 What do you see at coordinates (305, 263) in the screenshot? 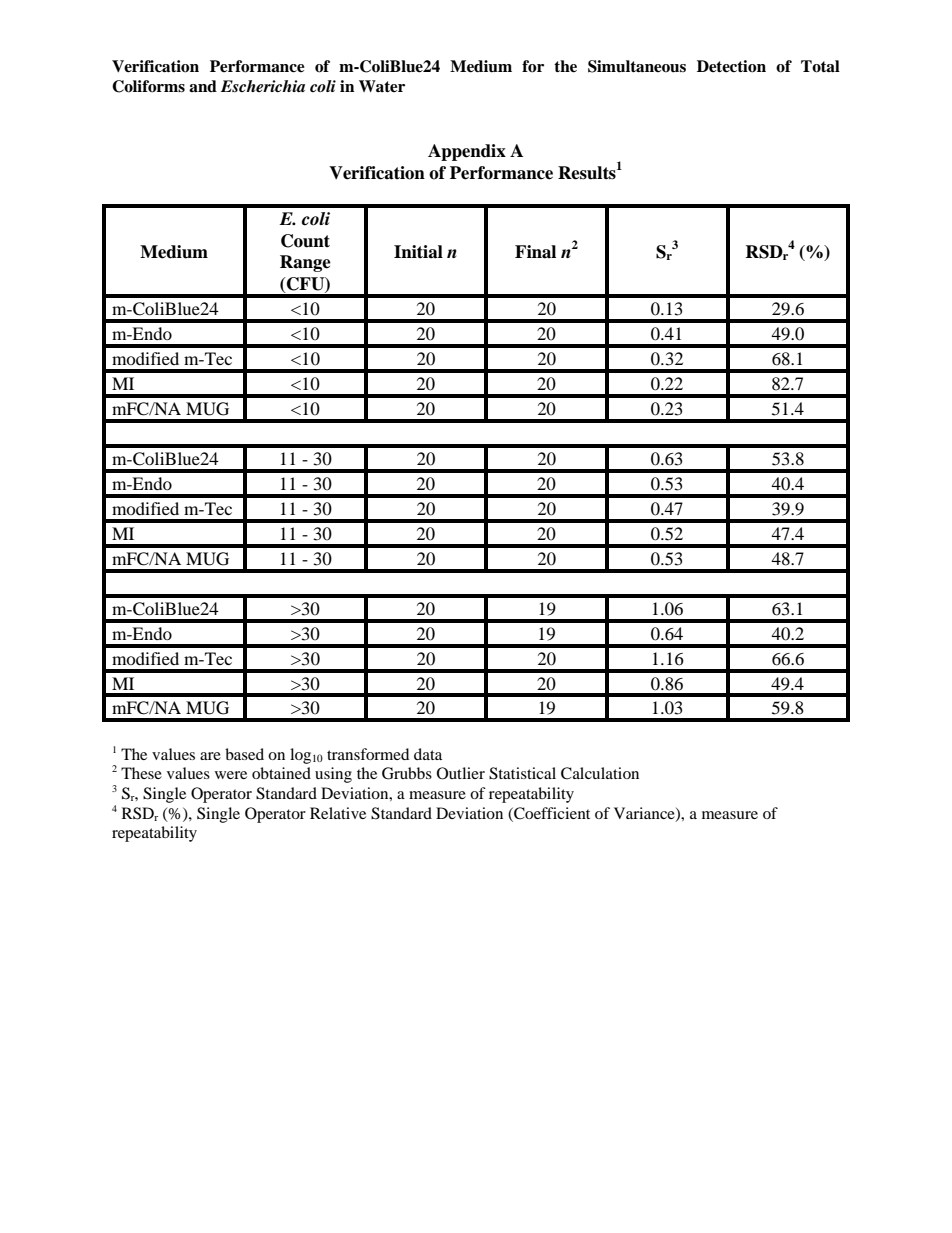
I see `Range` at bounding box center [305, 263].
